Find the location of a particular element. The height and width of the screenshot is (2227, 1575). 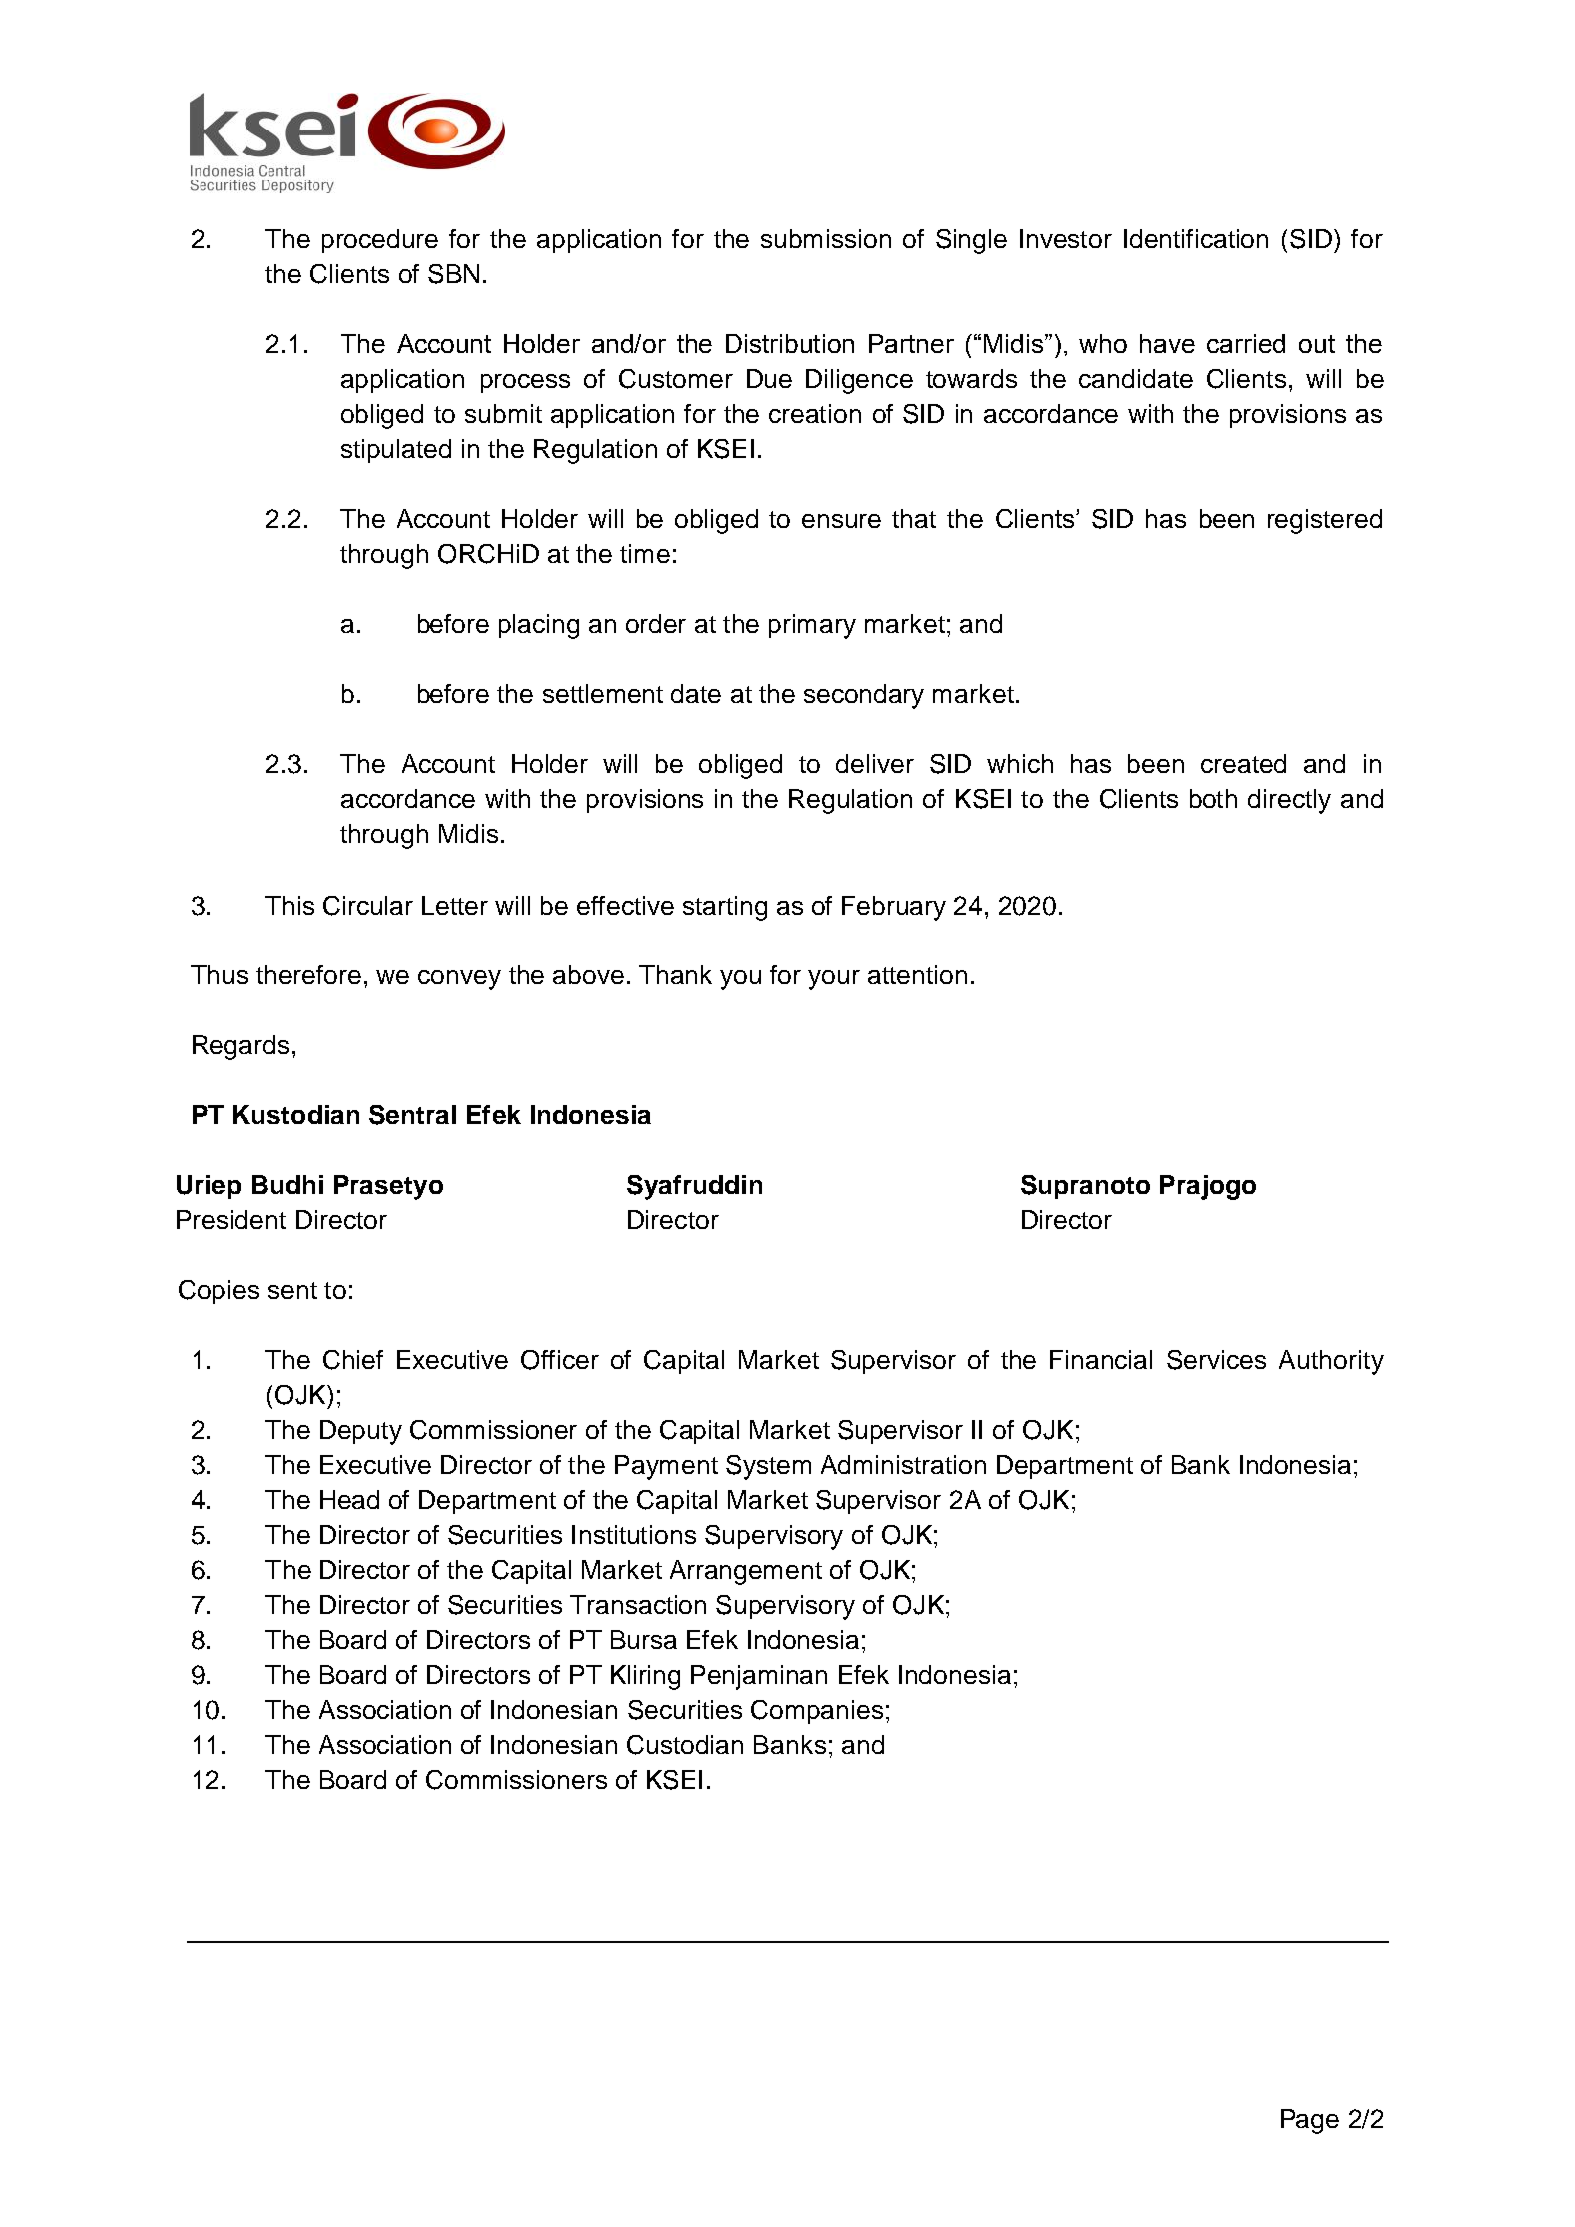

your is located at coordinates (834, 980).
